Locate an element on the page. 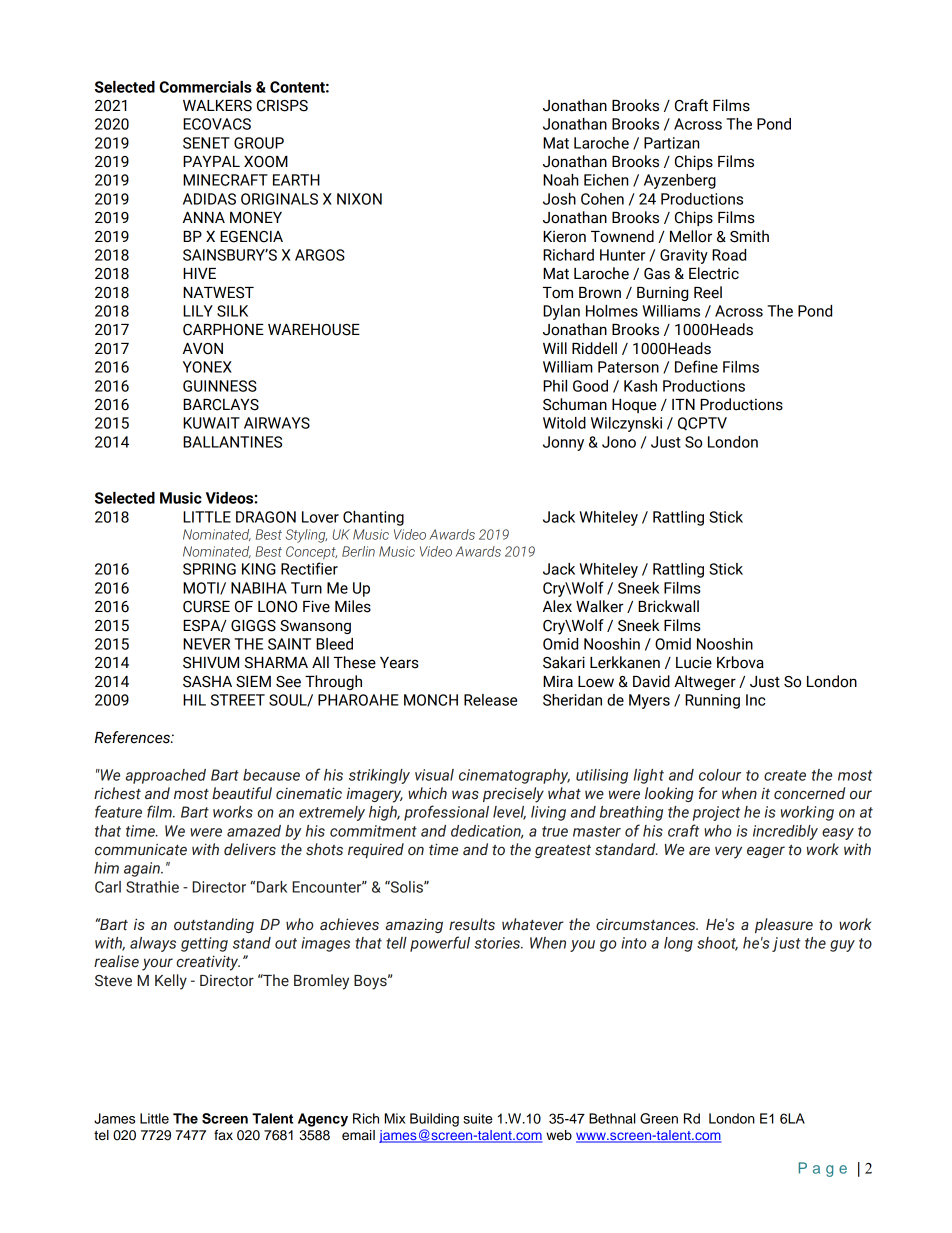  Green is located at coordinates (659, 1118).
